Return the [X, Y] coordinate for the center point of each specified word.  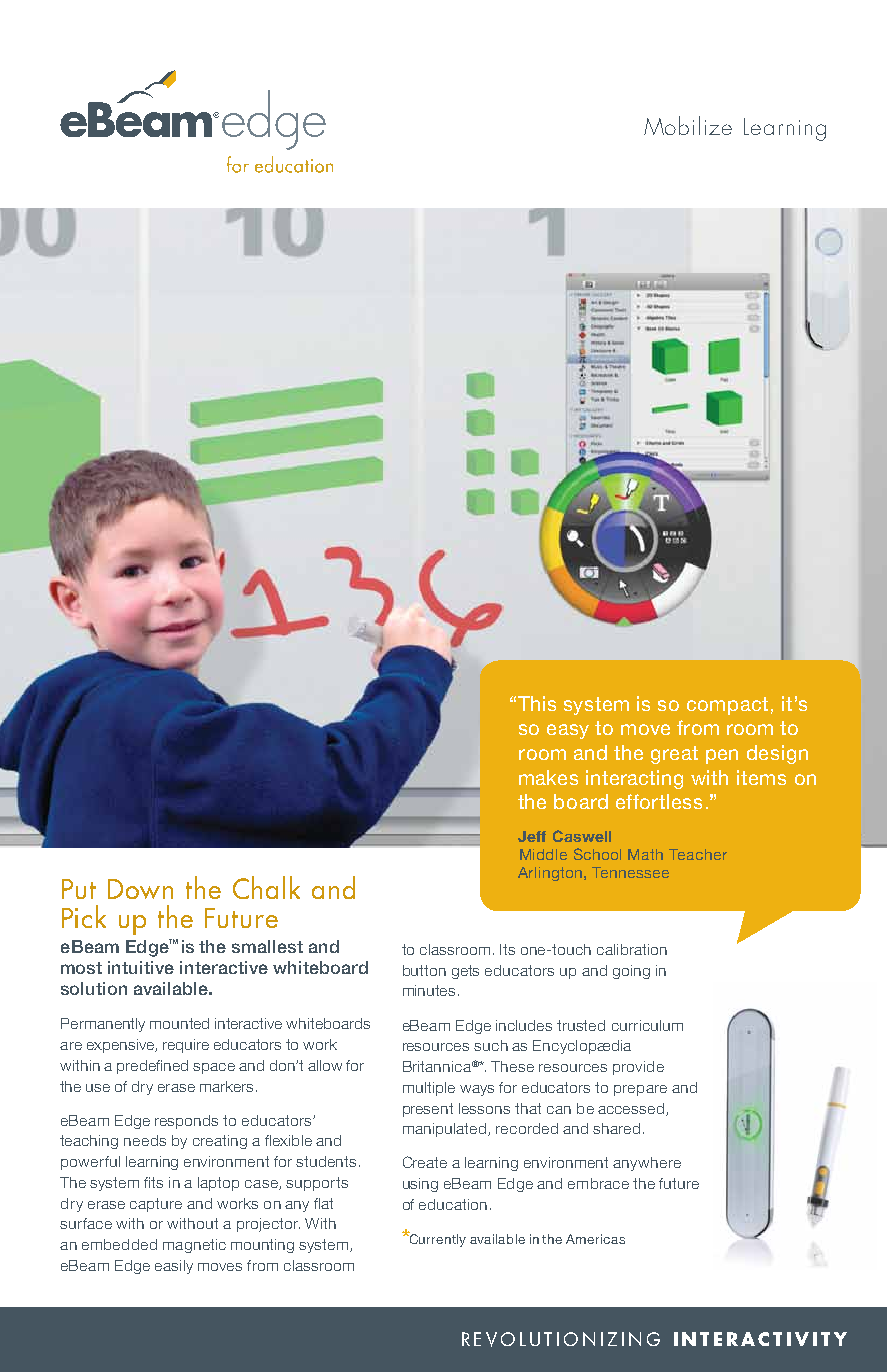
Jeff [532, 836]
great [674, 755]
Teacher [698, 854]
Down [140, 889]
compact [727, 706]
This [537, 703]
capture [156, 1205]
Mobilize [688, 125]
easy [568, 731]
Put [79, 889]
